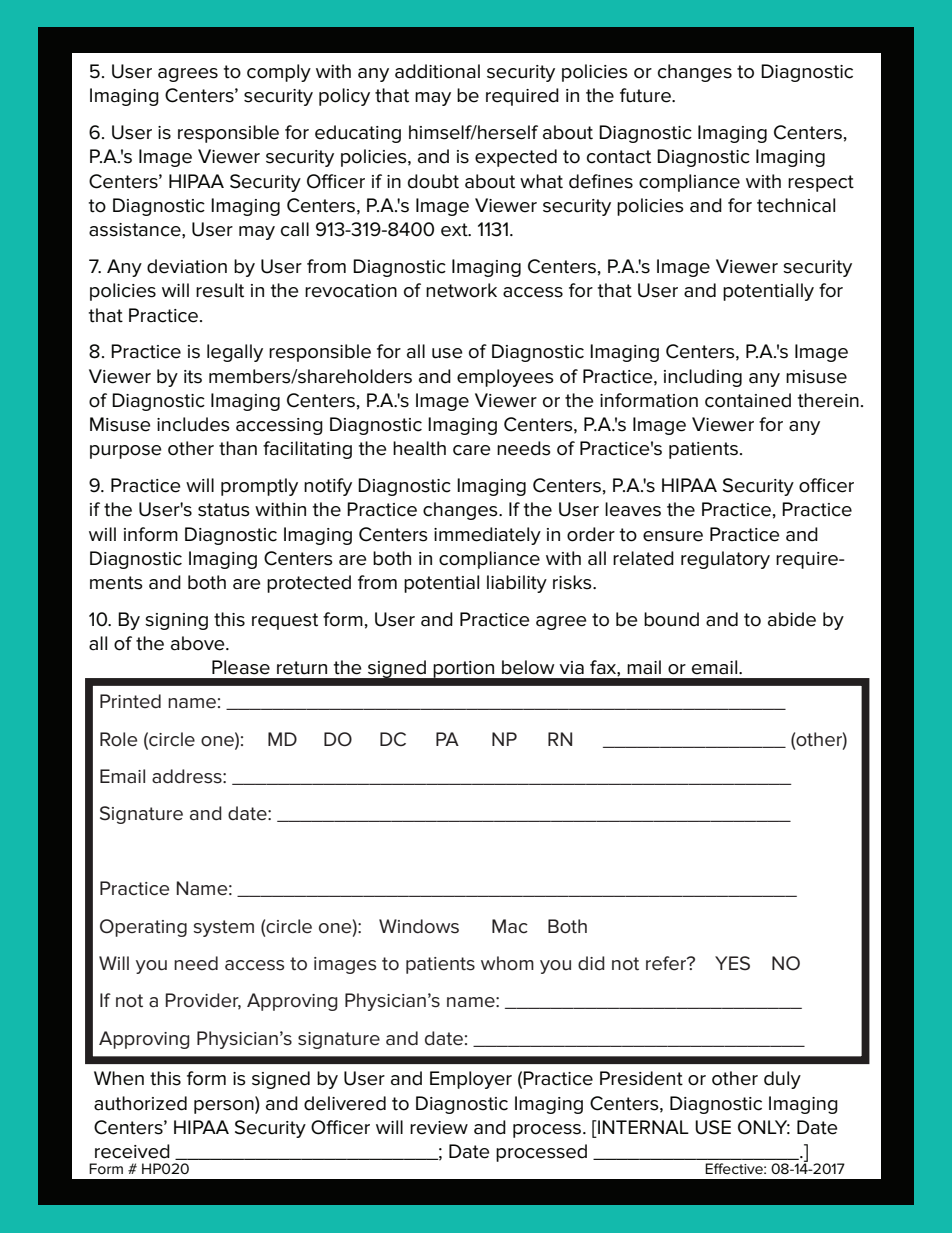 Image resolution: width=952 pixels, height=1233 pixels. Describe the element at coordinates (782, 1080) in the image. I see `duly` at that location.
